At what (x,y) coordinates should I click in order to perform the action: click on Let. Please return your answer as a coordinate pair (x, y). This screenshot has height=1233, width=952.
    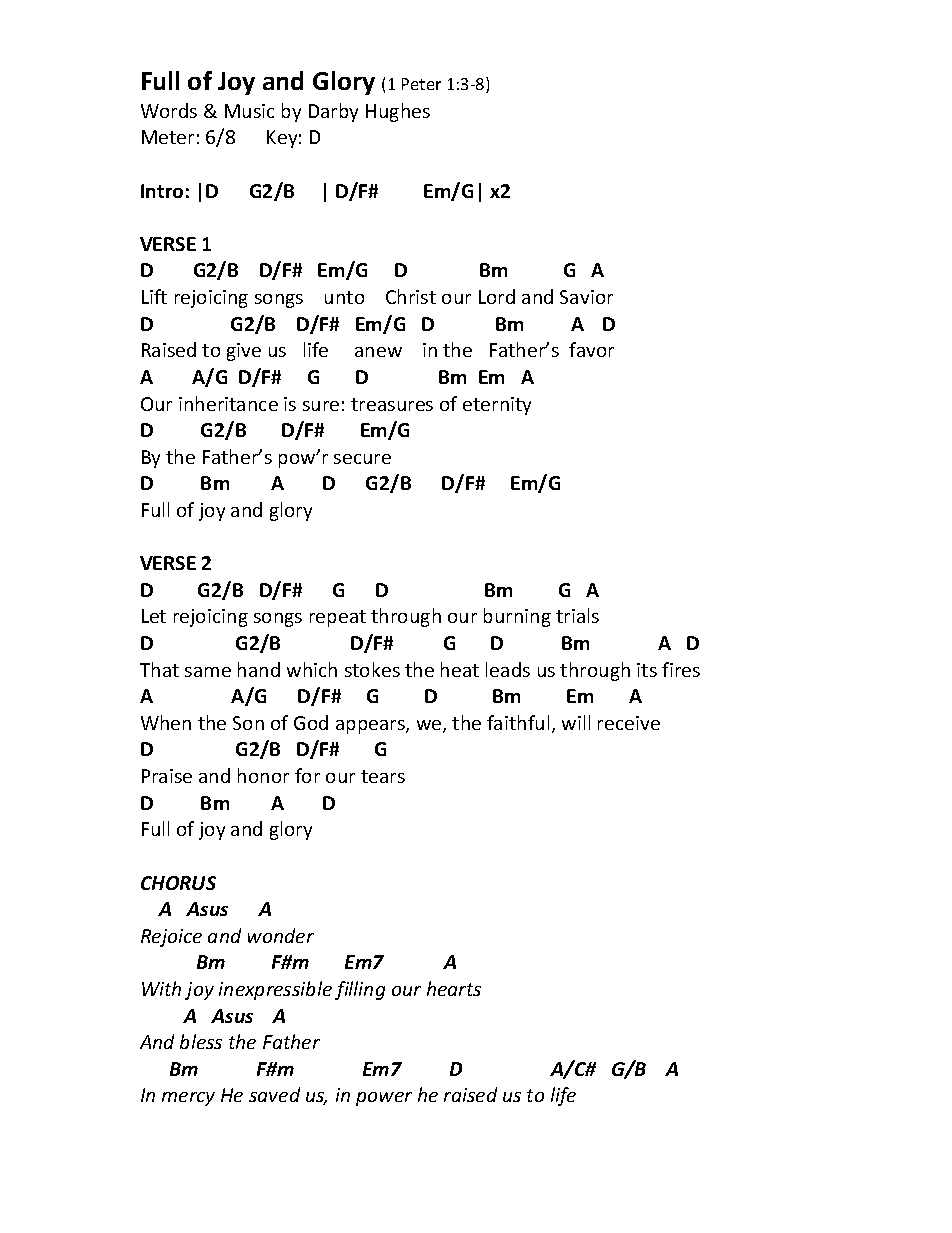
    Looking at the image, I should click on (154, 616).
